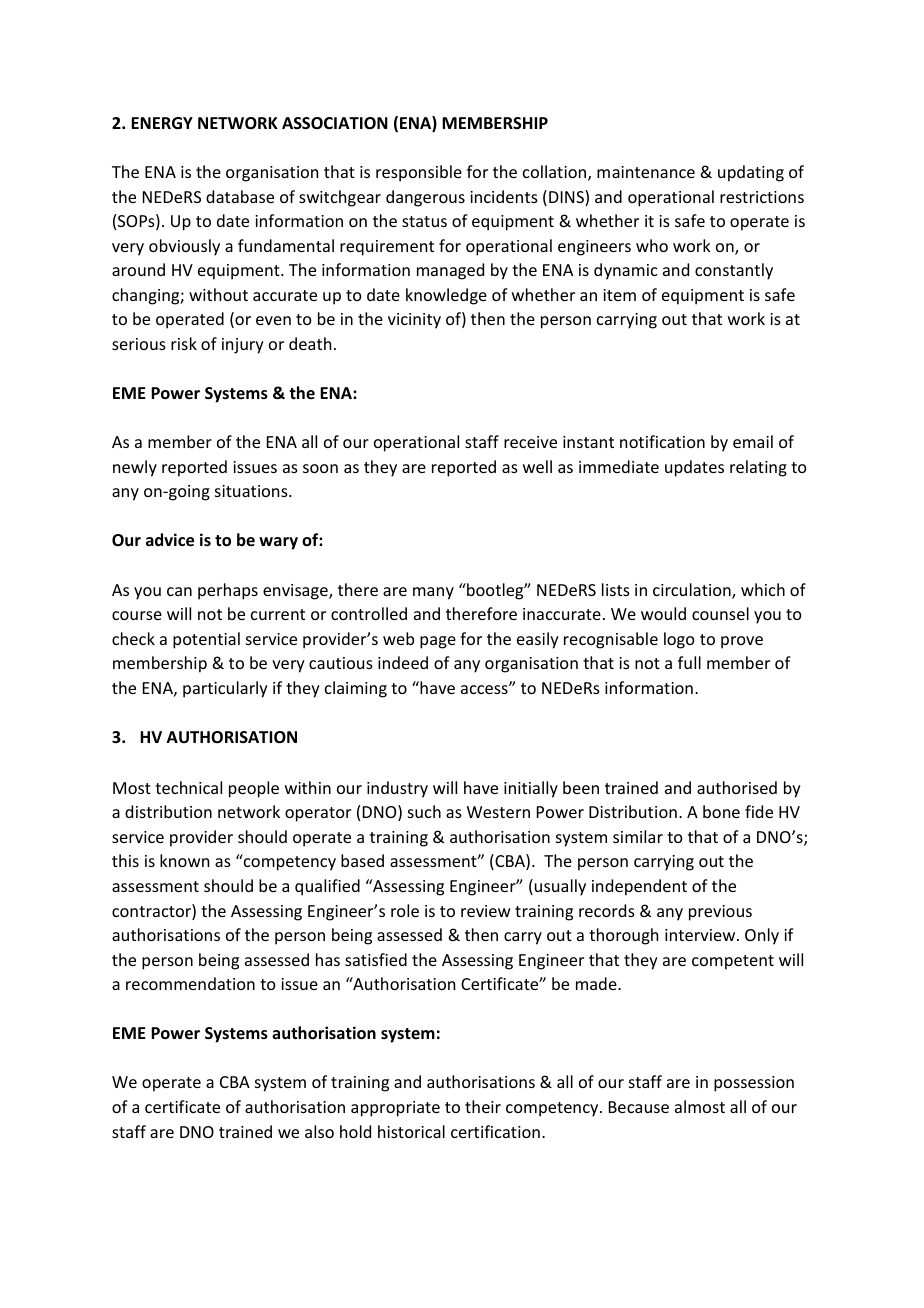 This image has height=1308, width=924. What do you see at coordinates (639, 1107) in the image?
I see `Because` at bounding box center [639, 1107].
